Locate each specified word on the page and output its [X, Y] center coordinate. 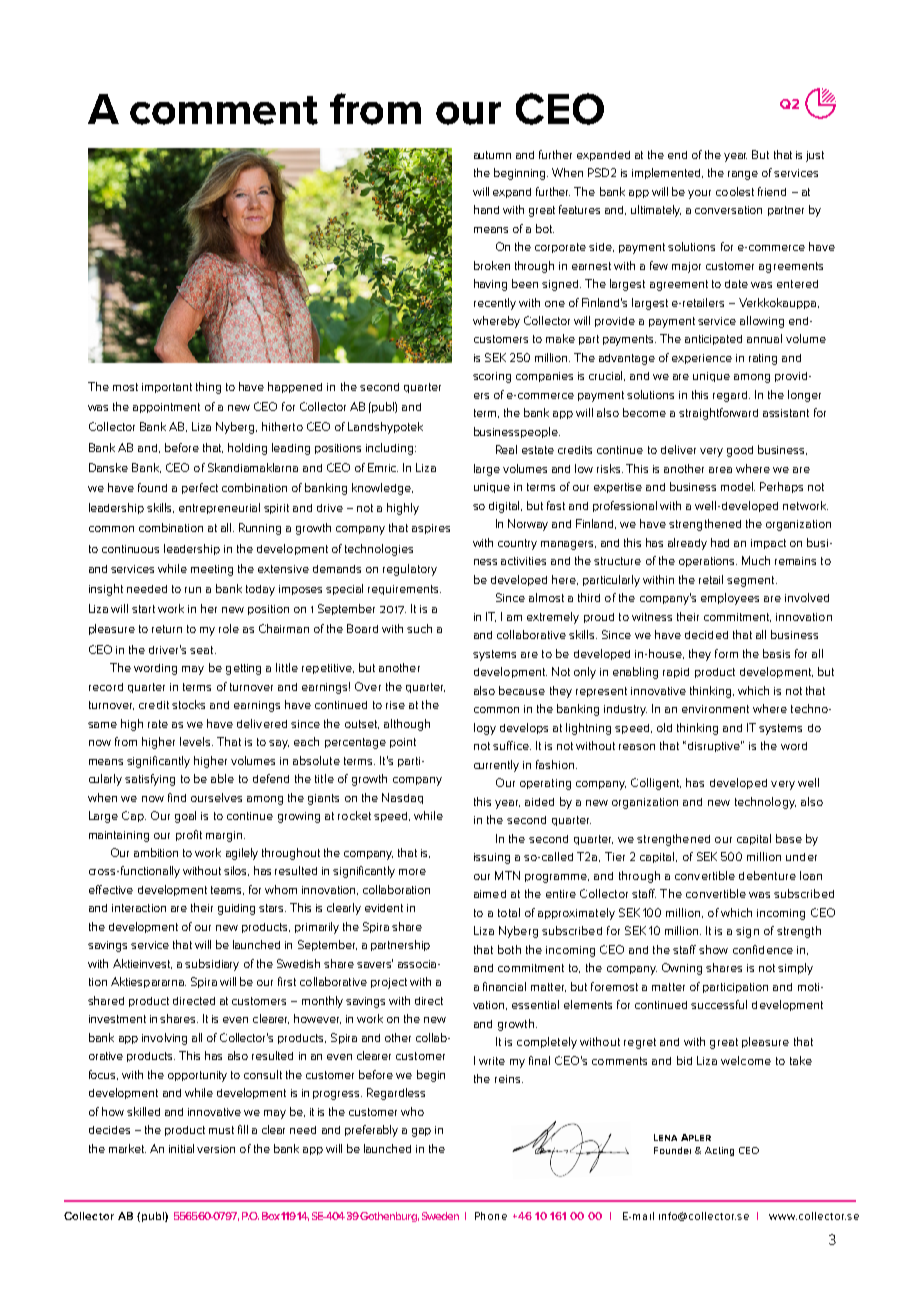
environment [715, 709]
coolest [735, 191]
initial [181, 1148]
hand [486, 209]
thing [208, 388]
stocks [188, 704]
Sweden [440, 1216]
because [522, 690]
